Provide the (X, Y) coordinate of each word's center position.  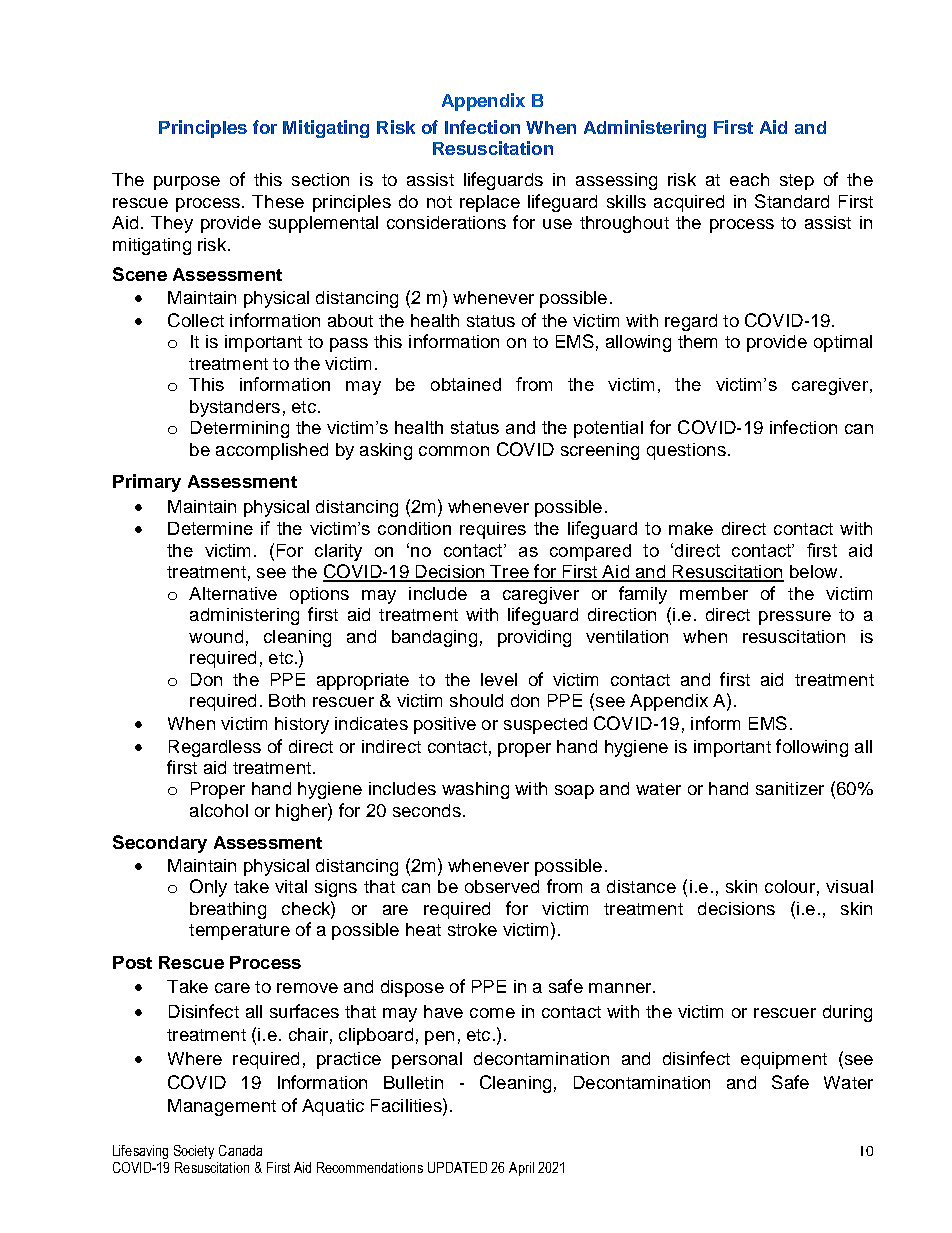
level (499, 679)
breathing (228, 910)
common (454, 451)
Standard (792, 201)
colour (790, 886)
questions (686, 451)
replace (490, 203)
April (521, 1169)
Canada (240, 1150)
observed (502, 886)
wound (216, 636)
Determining (240, 429)
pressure (795, 618)
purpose (187, 183)
